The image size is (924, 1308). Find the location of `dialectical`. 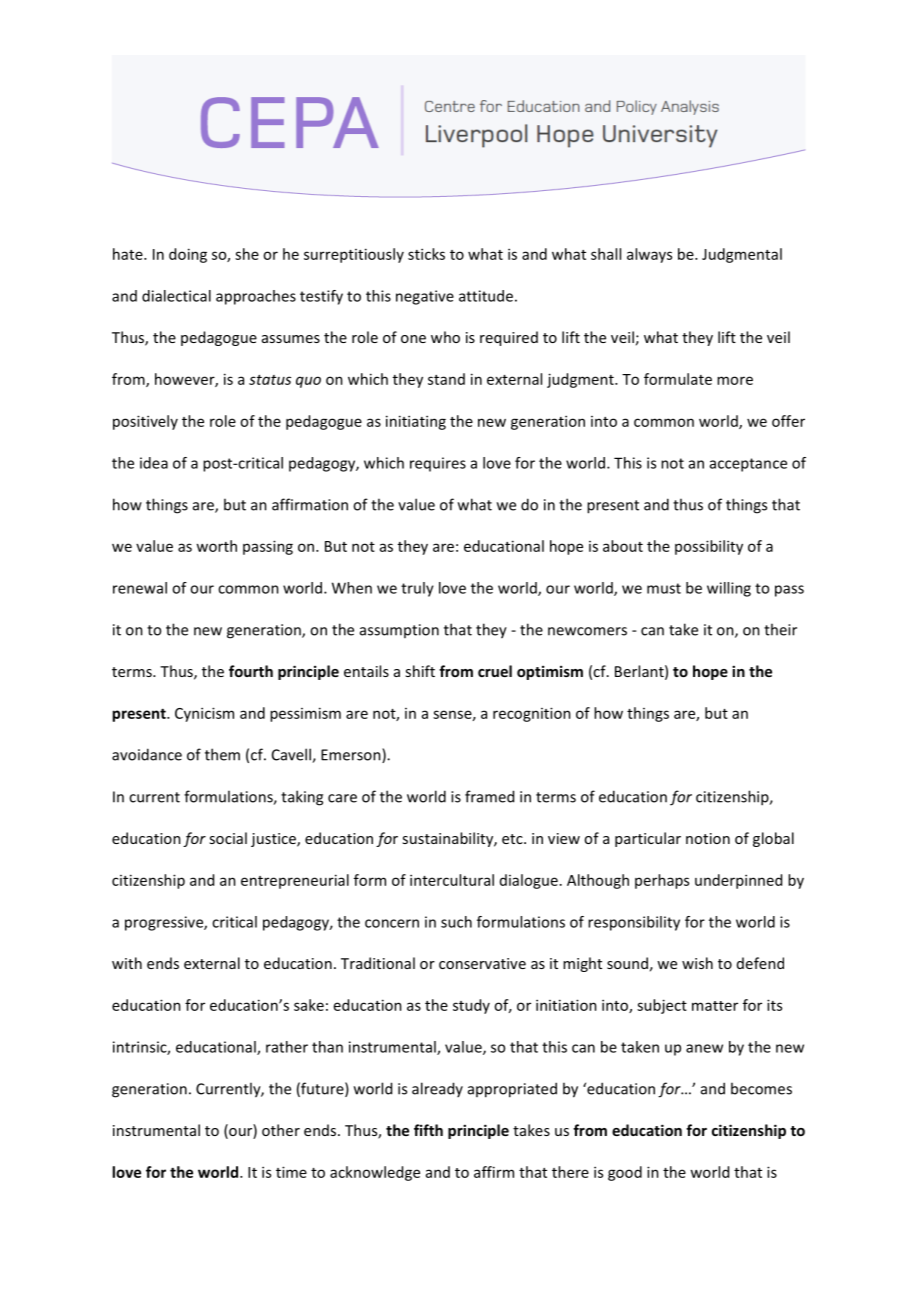

dialectical is located at coordinates (176, 296).
